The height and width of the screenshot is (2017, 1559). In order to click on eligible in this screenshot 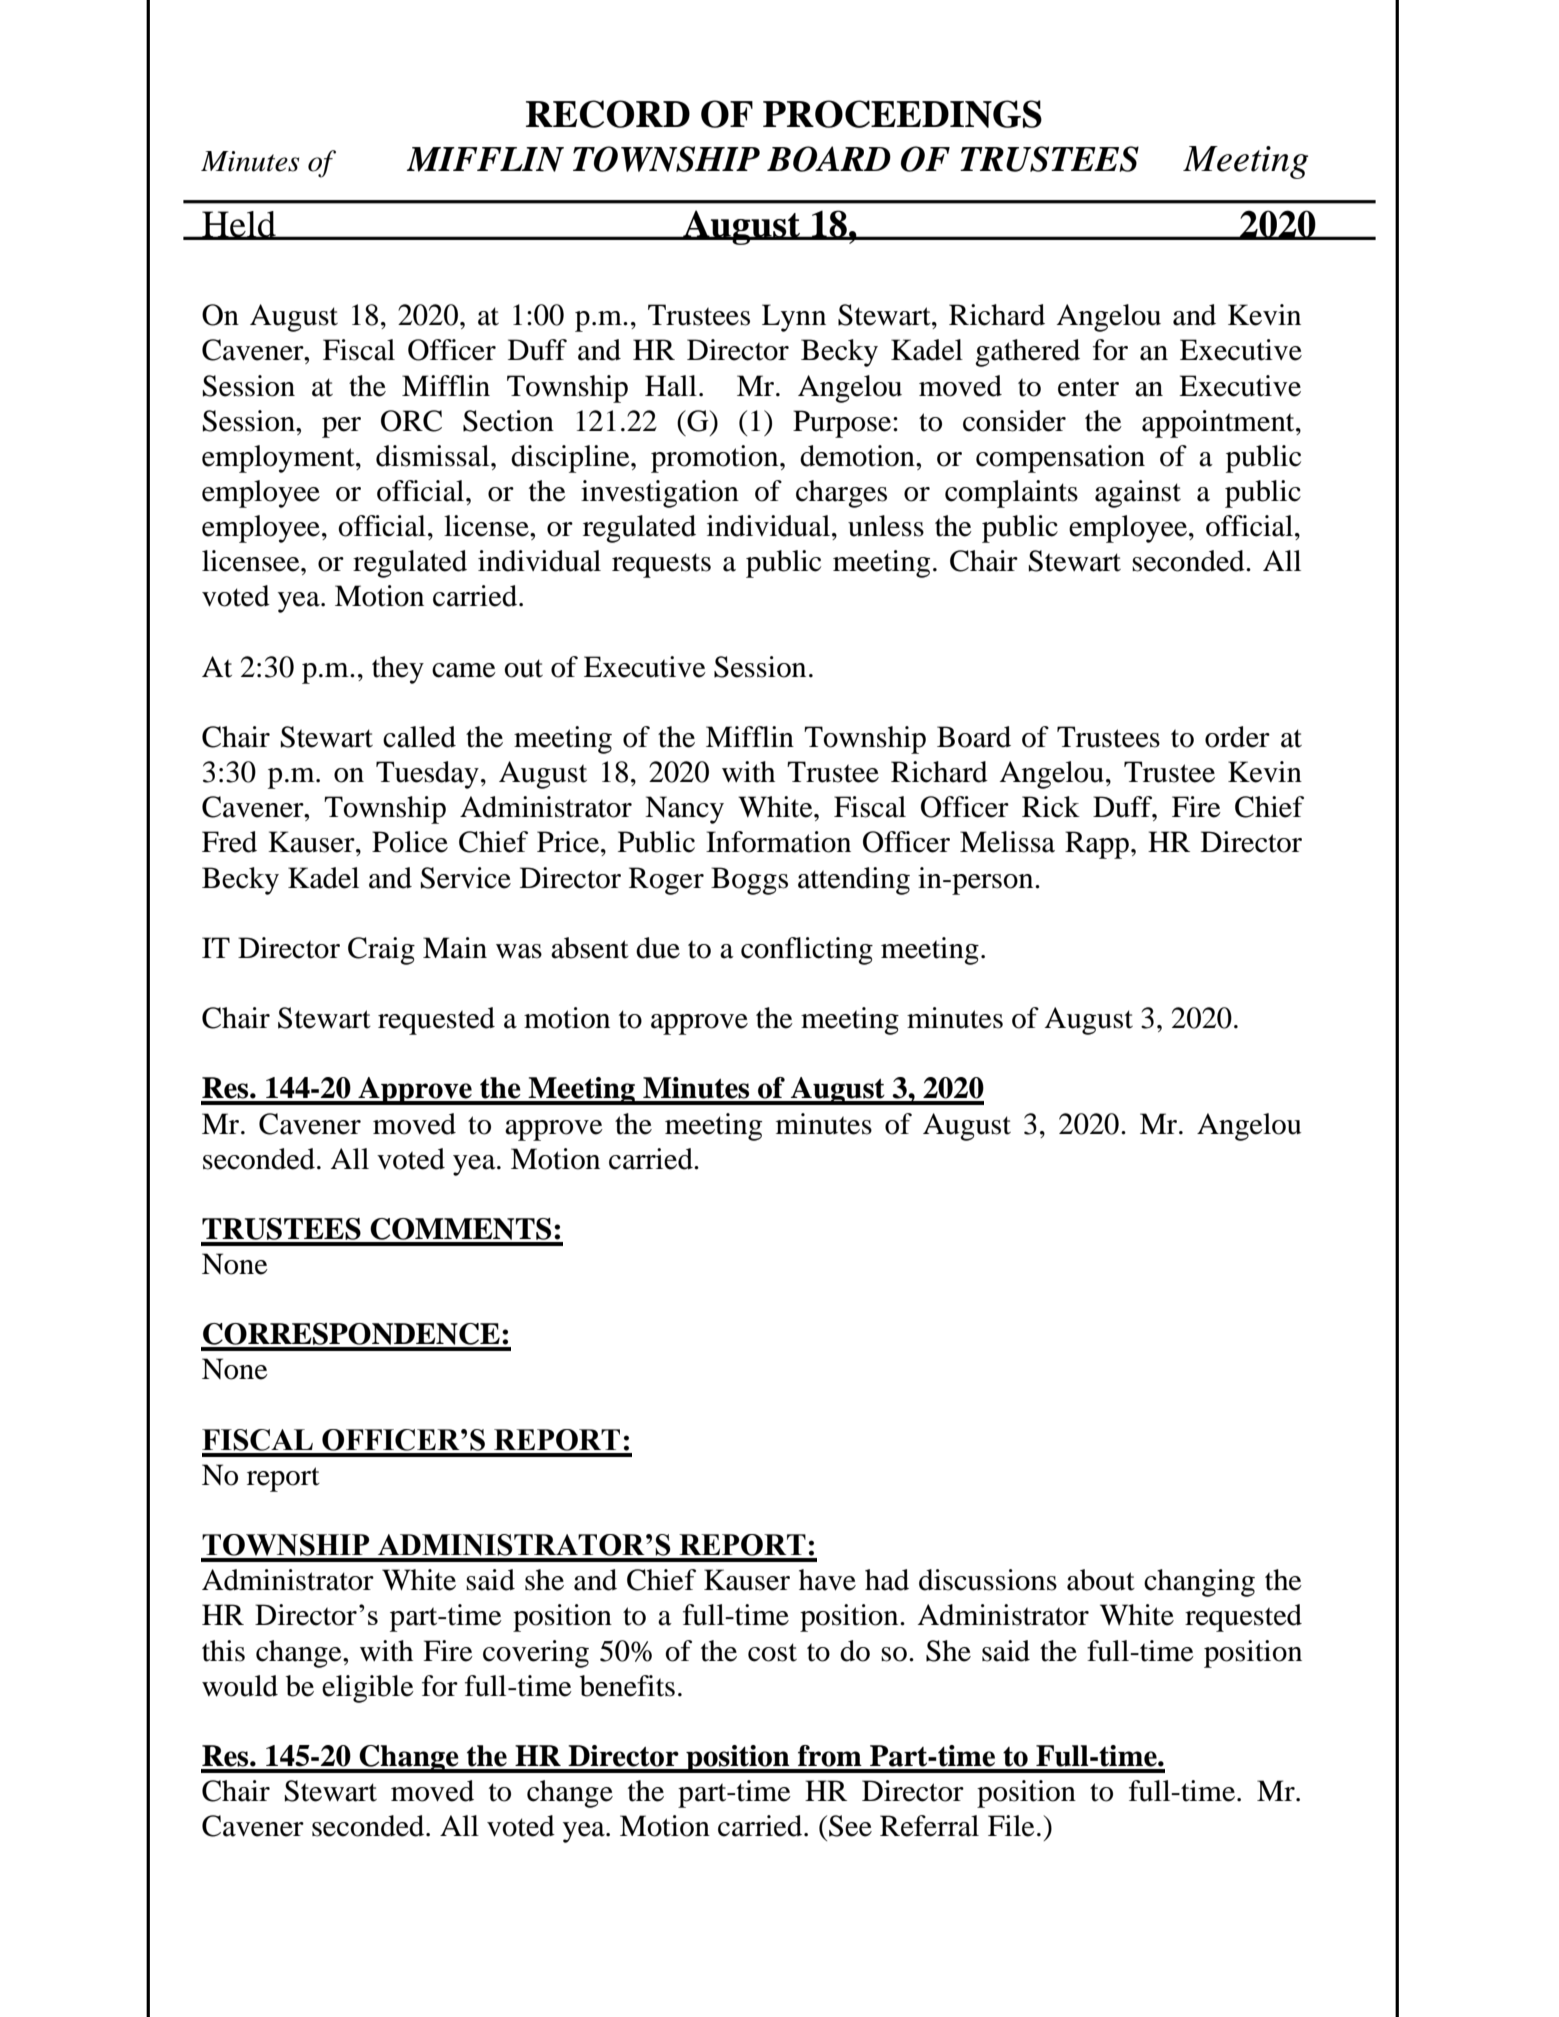, I will do `click(368, 1689)`.
